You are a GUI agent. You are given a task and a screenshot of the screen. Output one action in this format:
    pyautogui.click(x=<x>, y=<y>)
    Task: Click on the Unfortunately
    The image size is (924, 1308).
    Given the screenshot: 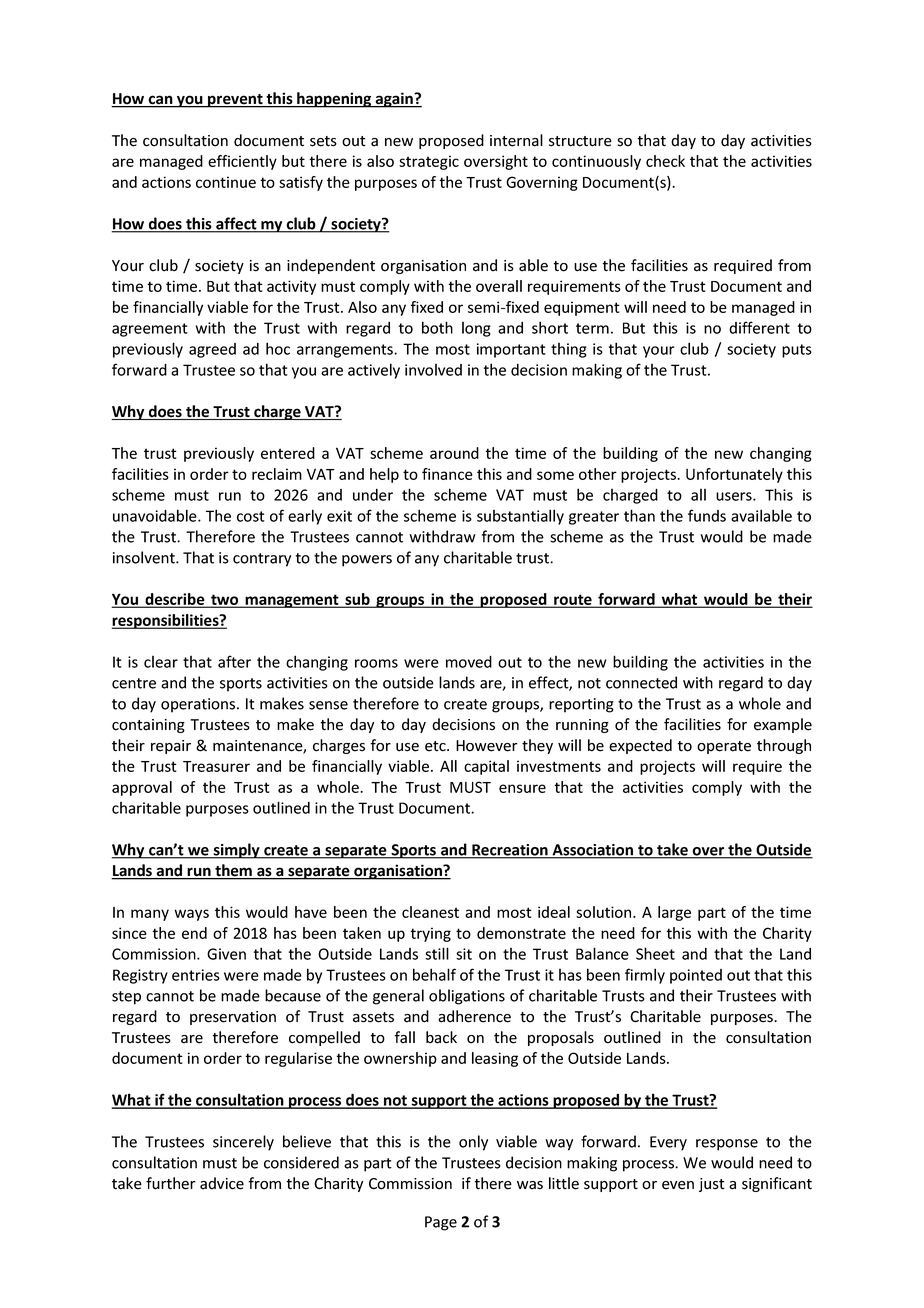 What is the action you would take?
    pyautogui.click(x=734, y=475)
